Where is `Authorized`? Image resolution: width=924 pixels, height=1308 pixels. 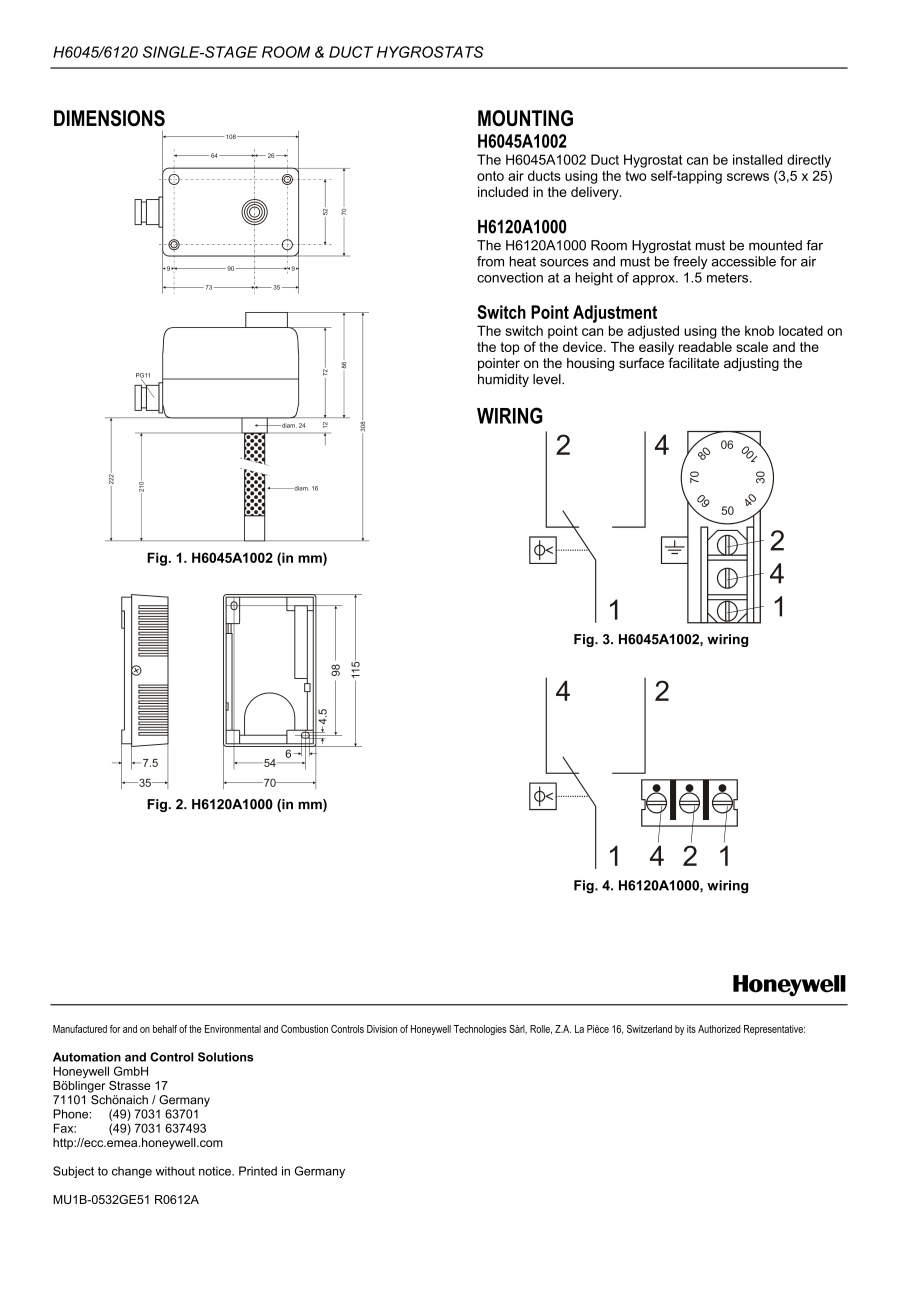
Authorized is located at coordinates (719, 1029).
